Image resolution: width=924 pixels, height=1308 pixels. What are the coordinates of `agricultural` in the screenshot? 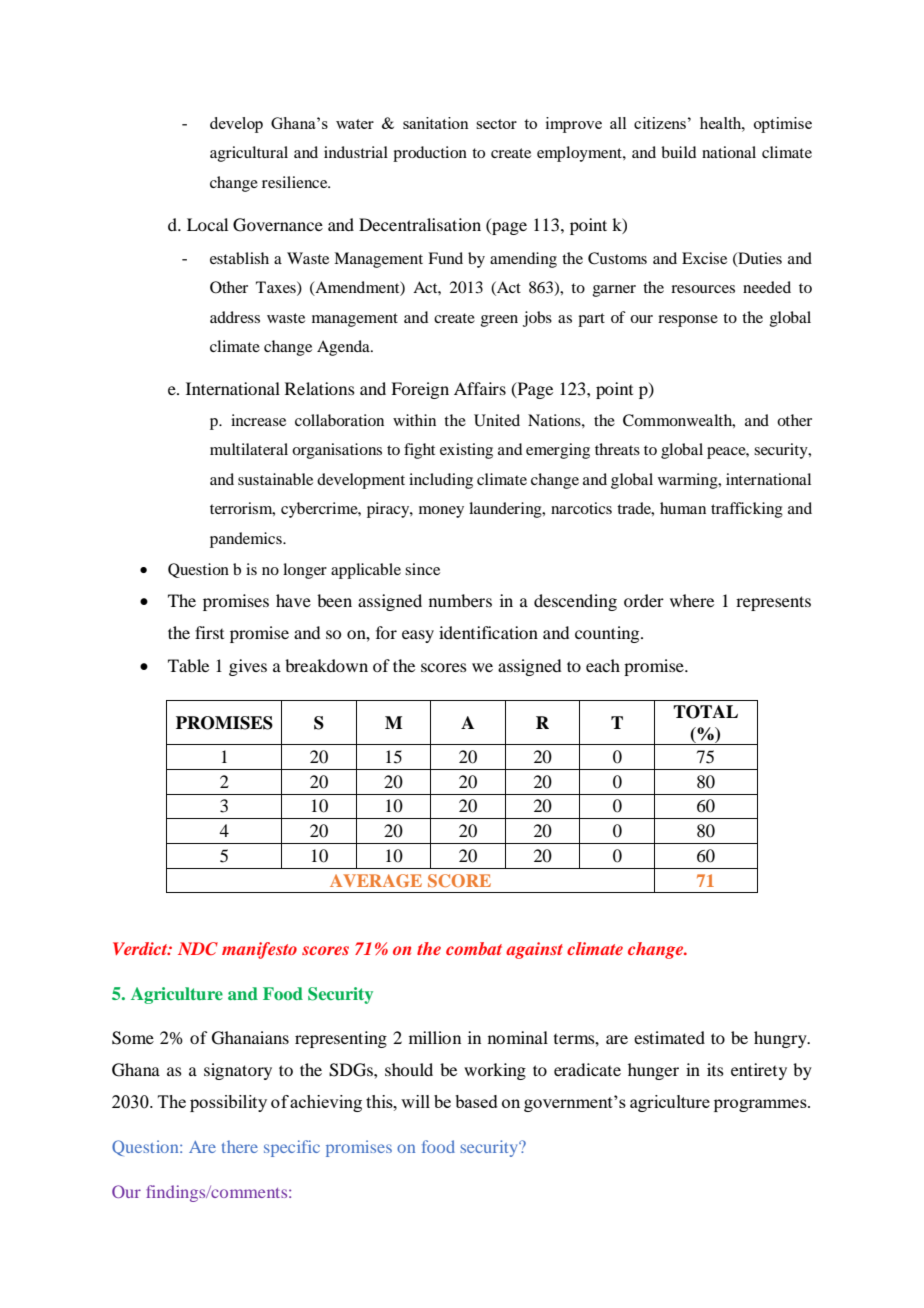 It's located at (249, 154).
